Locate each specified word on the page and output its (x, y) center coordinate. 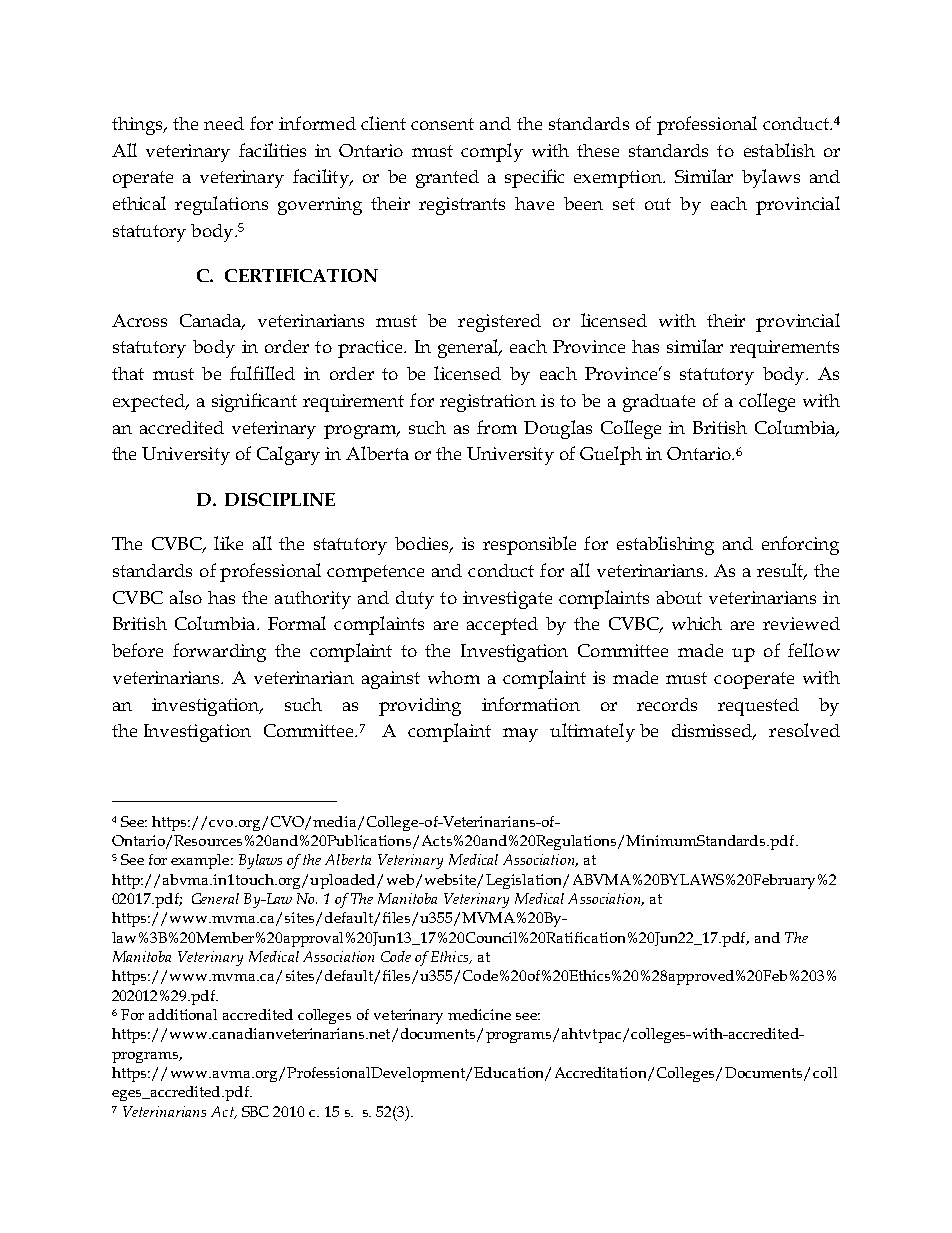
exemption (619, 179)
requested (758, 707)
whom (454, 677)
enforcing (800, 545)
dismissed (713, 732)
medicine (479, 1014)
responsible (529, 545)
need (224, 123)
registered (499, 323)
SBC (255, 1111)
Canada (212, 321)
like (228, 543)
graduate (659, 403)
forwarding (219, 652)
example (201, 861)
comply (492, 152)
